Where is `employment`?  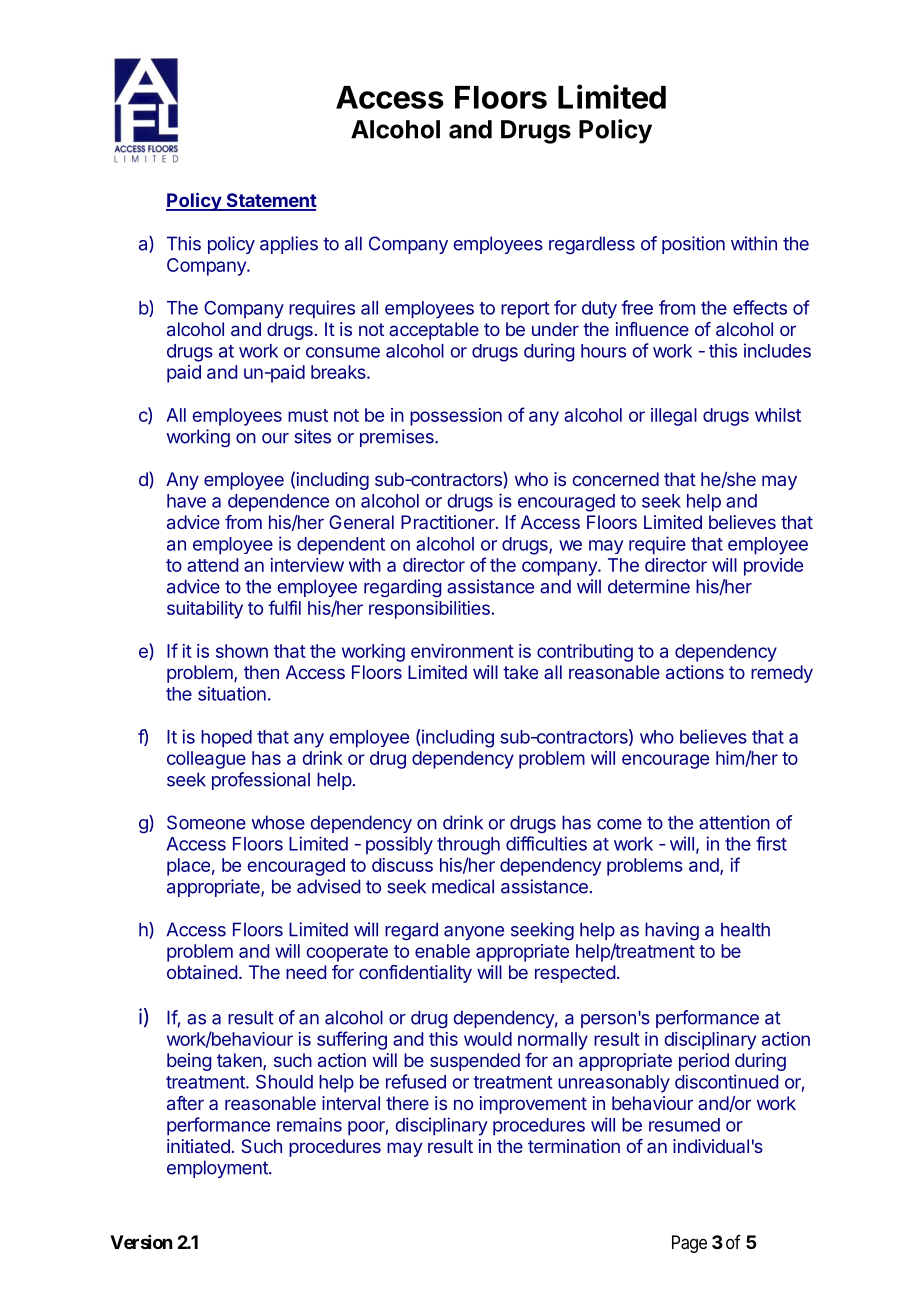
employment is located at coordinates (218, 1169).
